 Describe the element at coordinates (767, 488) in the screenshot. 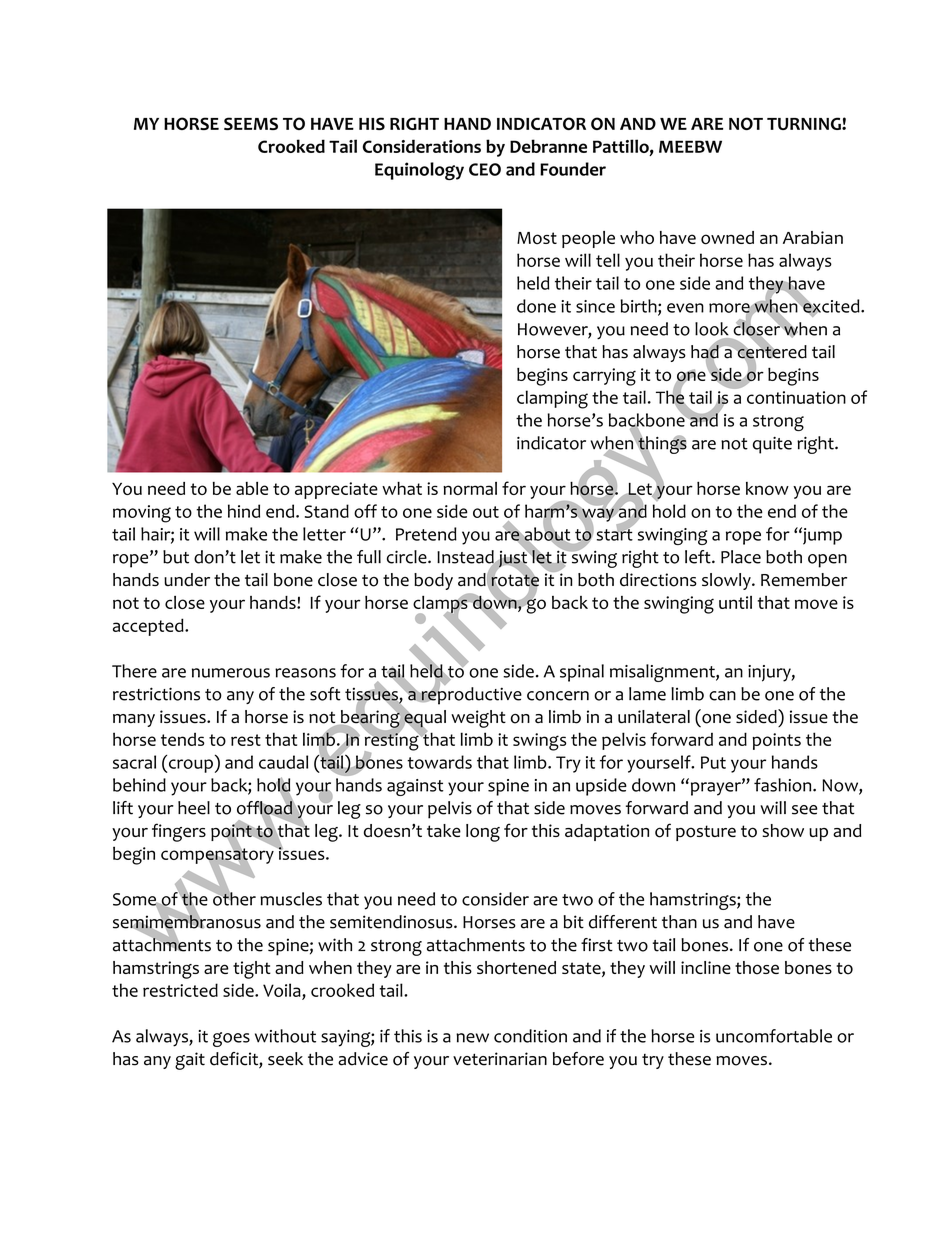

I see `know` at that location.
